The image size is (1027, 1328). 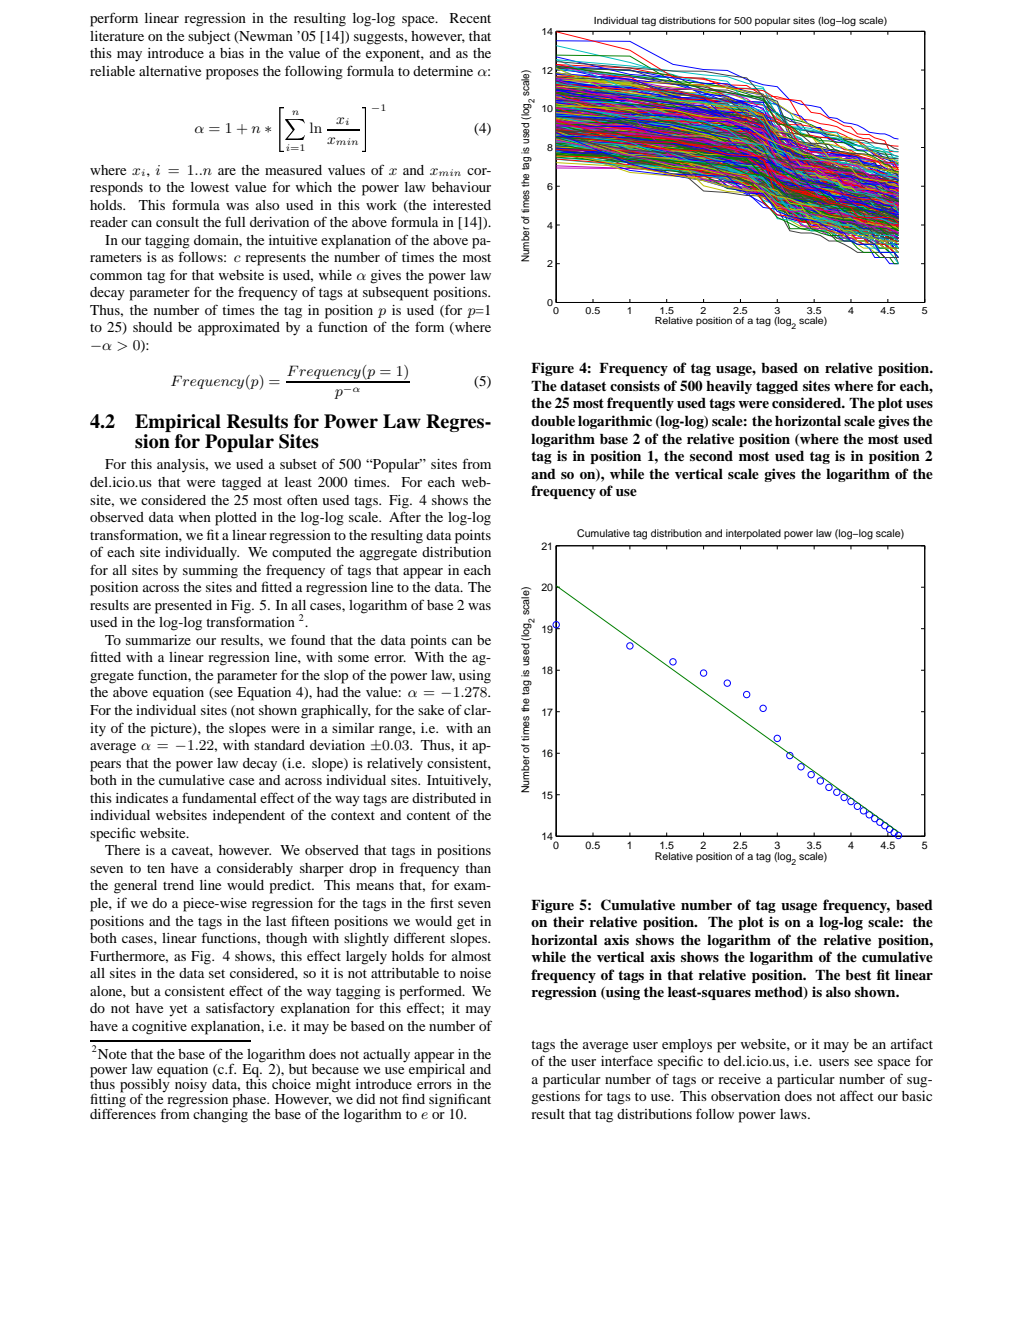 What do you see at coordinates (443, 71) in the screenshot?
I see `determine` at bounding box center [443, 71].
